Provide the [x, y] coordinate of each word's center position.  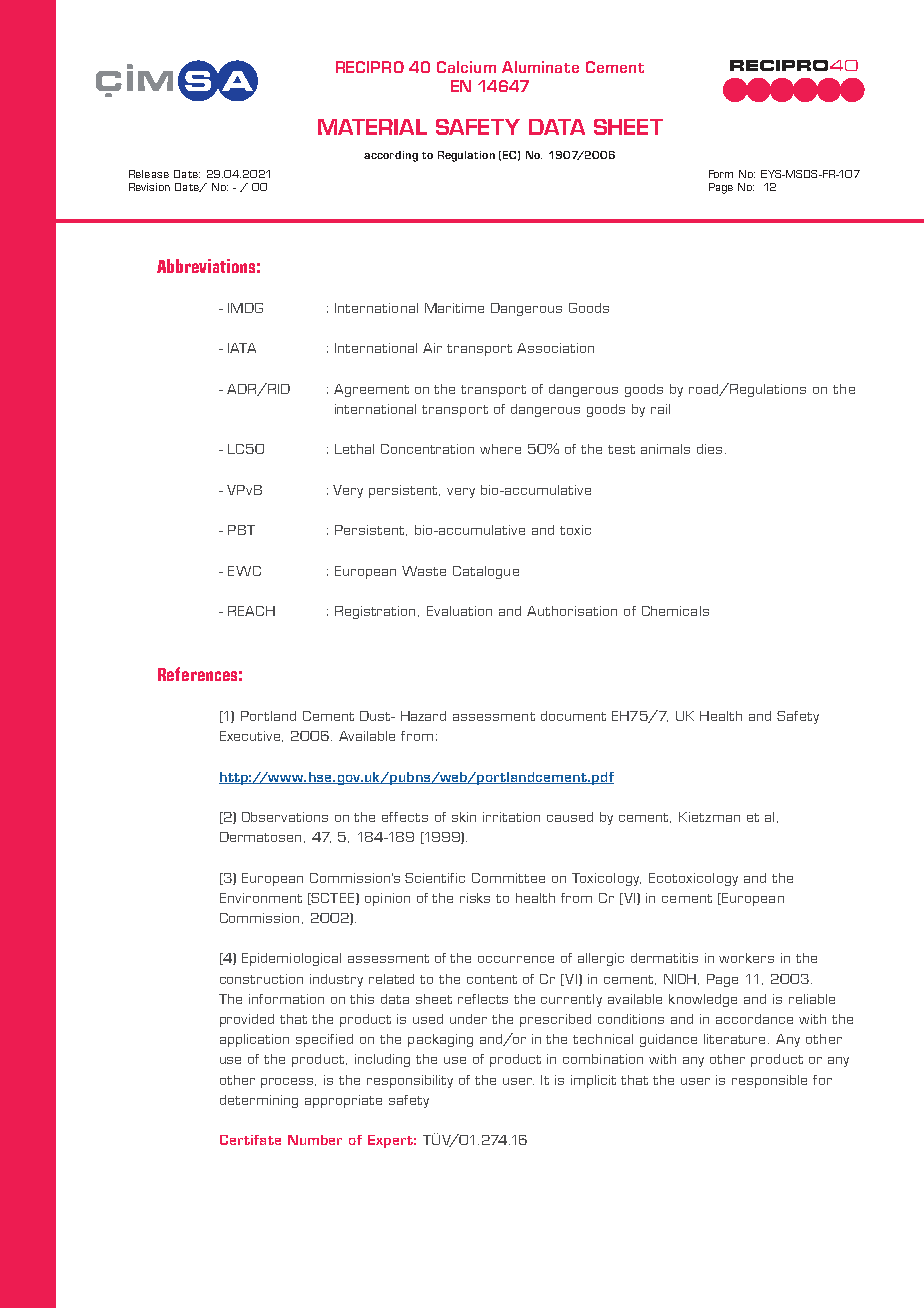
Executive [251, 736]
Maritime [454, 308]
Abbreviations [206, 266]
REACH [251, 611]
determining [259, 1101]
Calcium [466, 67]
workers [746, 958]
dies [709, 449]
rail [660, 409]
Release [149, 174]
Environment [261, 898]
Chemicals [675, 611]
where [500, 449]
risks [475, 898]
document [573, 716]
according [391, 156]
